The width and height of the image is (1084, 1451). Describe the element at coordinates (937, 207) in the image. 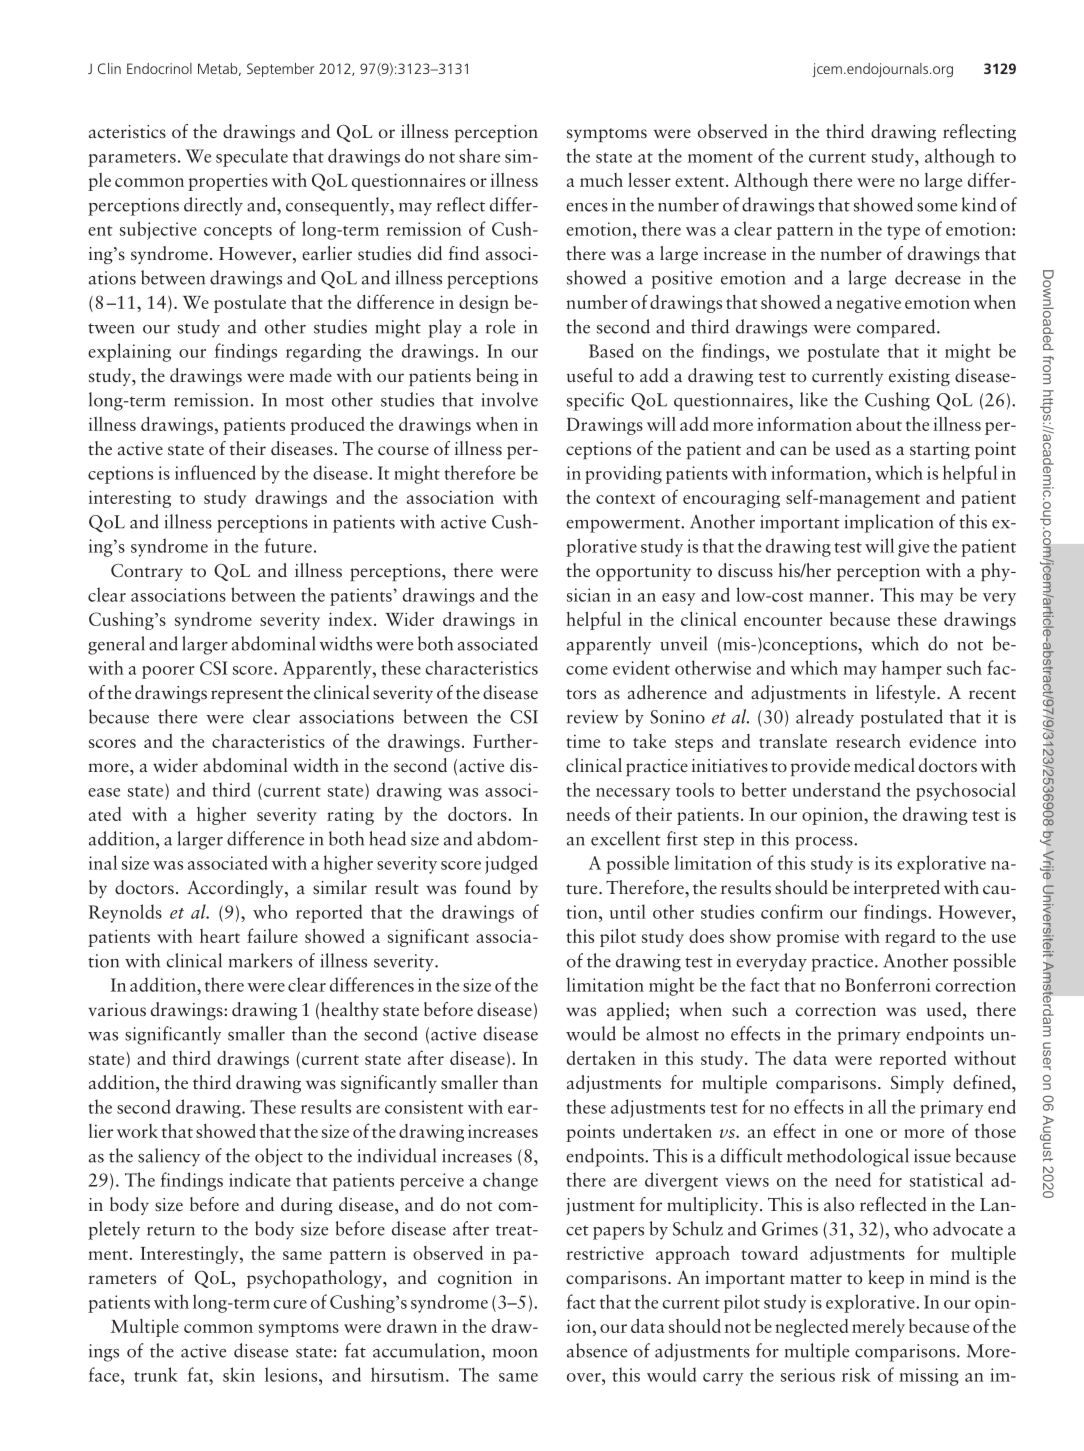

I see `some` at that location.
